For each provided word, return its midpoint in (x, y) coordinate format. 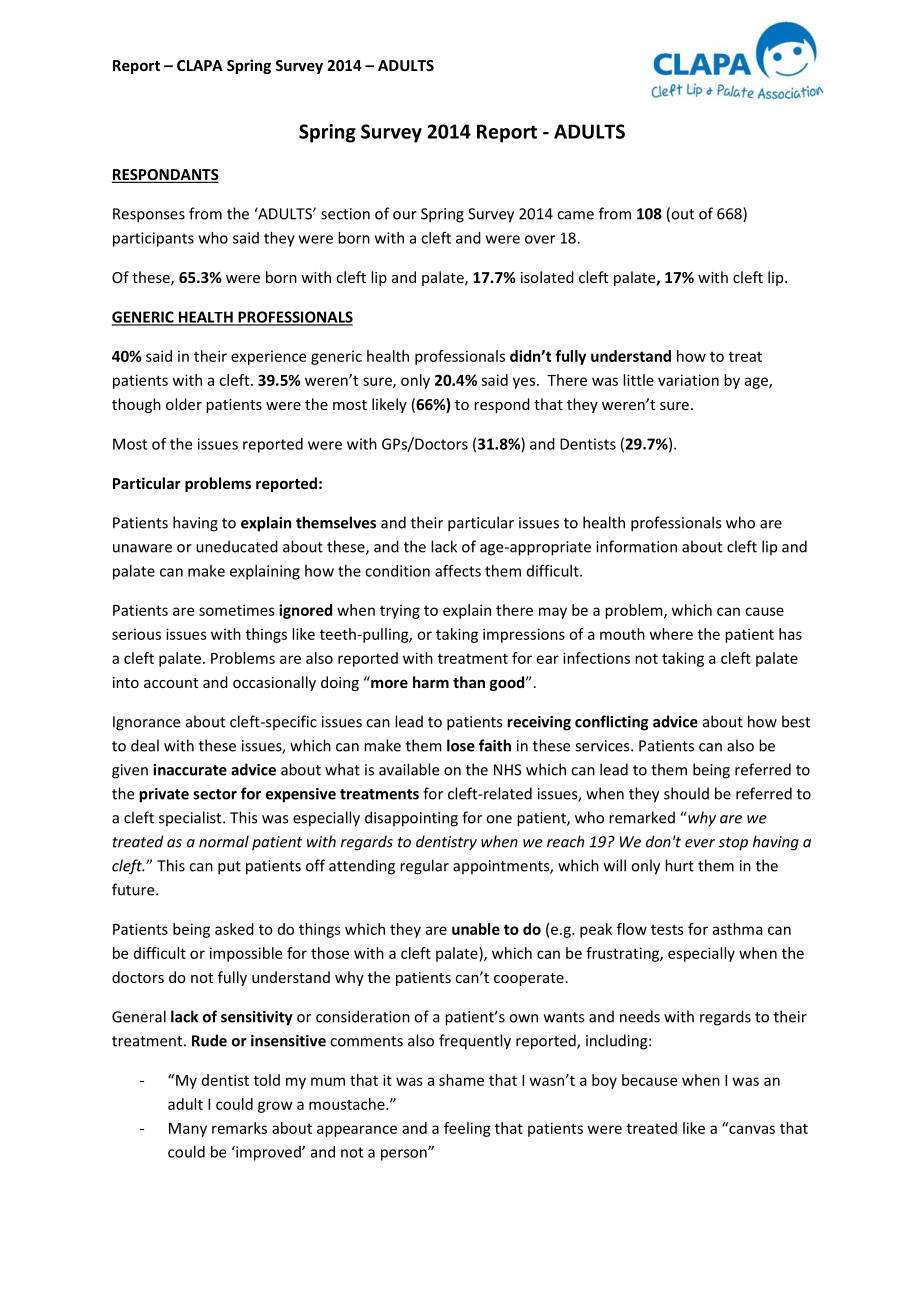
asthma (738, 929)
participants (153, 239)
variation (688, 380)
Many (188, 1130)
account (171, 683)
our (405, 215)
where (671, 634)
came (575, 215)
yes (524, 383)
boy (604, 1081)
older (184, 404)
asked (234, 929)
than (469, 682)
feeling (467, 1129)
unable (476, 929)
